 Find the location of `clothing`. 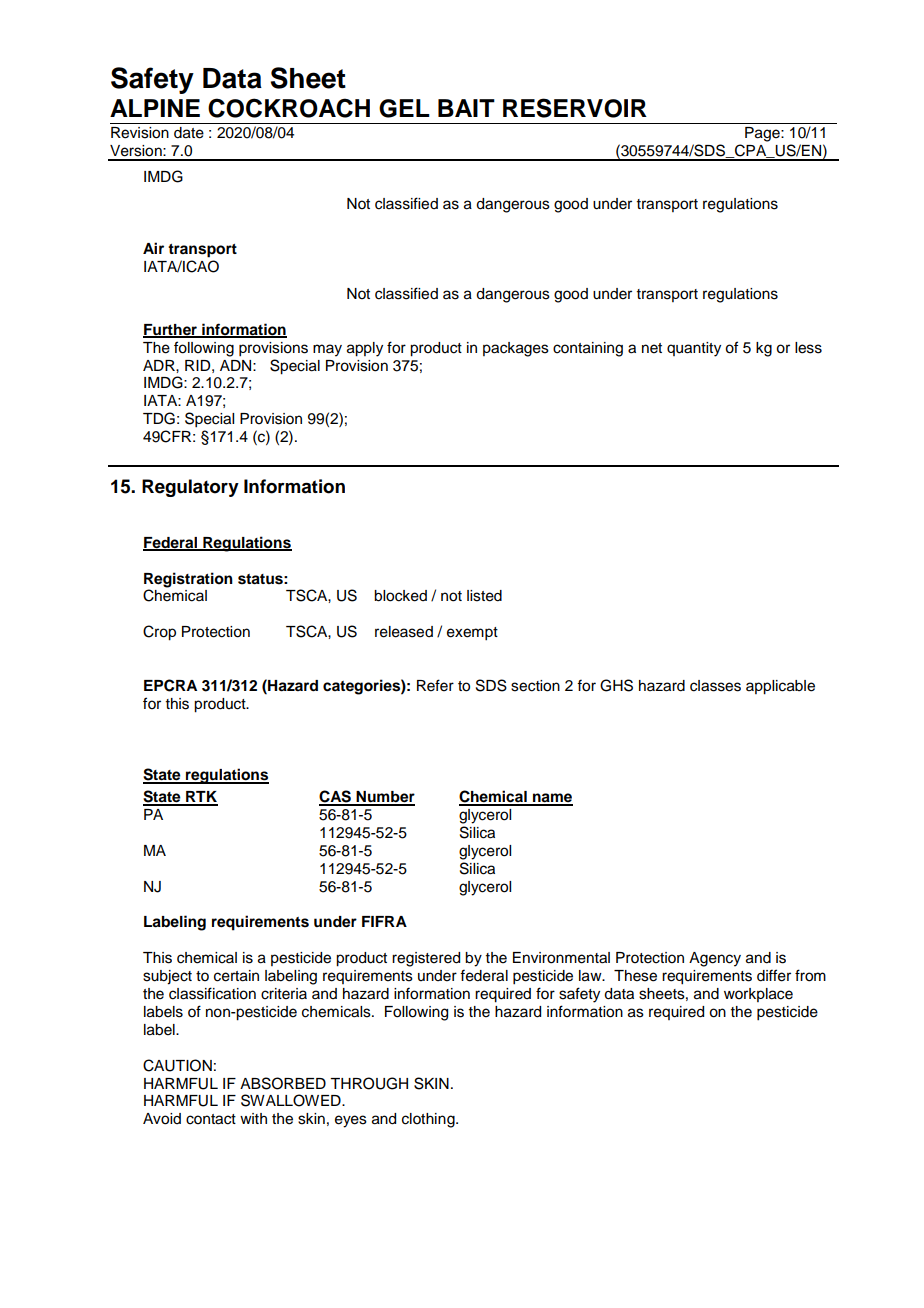

clothing is located at coordinates (429, 1120).
